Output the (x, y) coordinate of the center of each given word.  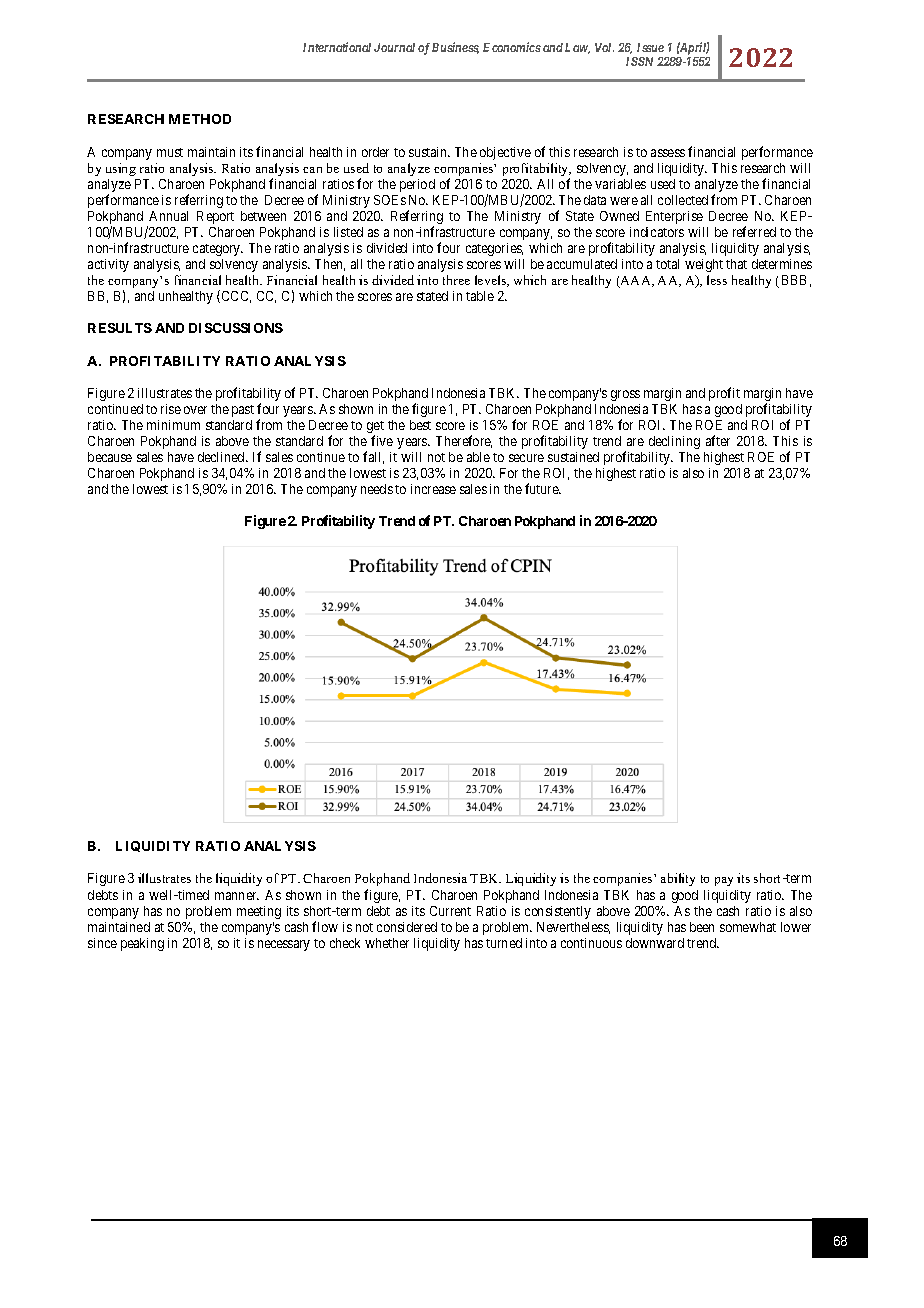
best (420, 425)
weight (704, 265)
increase (433, 489)
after (718, 440)
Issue (650, 47)
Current (450, 911)
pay (724, 881)
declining (674, 442)
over (195, 410)
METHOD (200, 119)
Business (455, 48)
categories (494, 249)
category (218, 250)
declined (222, 457)
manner (237, 896)
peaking (142, 944)
